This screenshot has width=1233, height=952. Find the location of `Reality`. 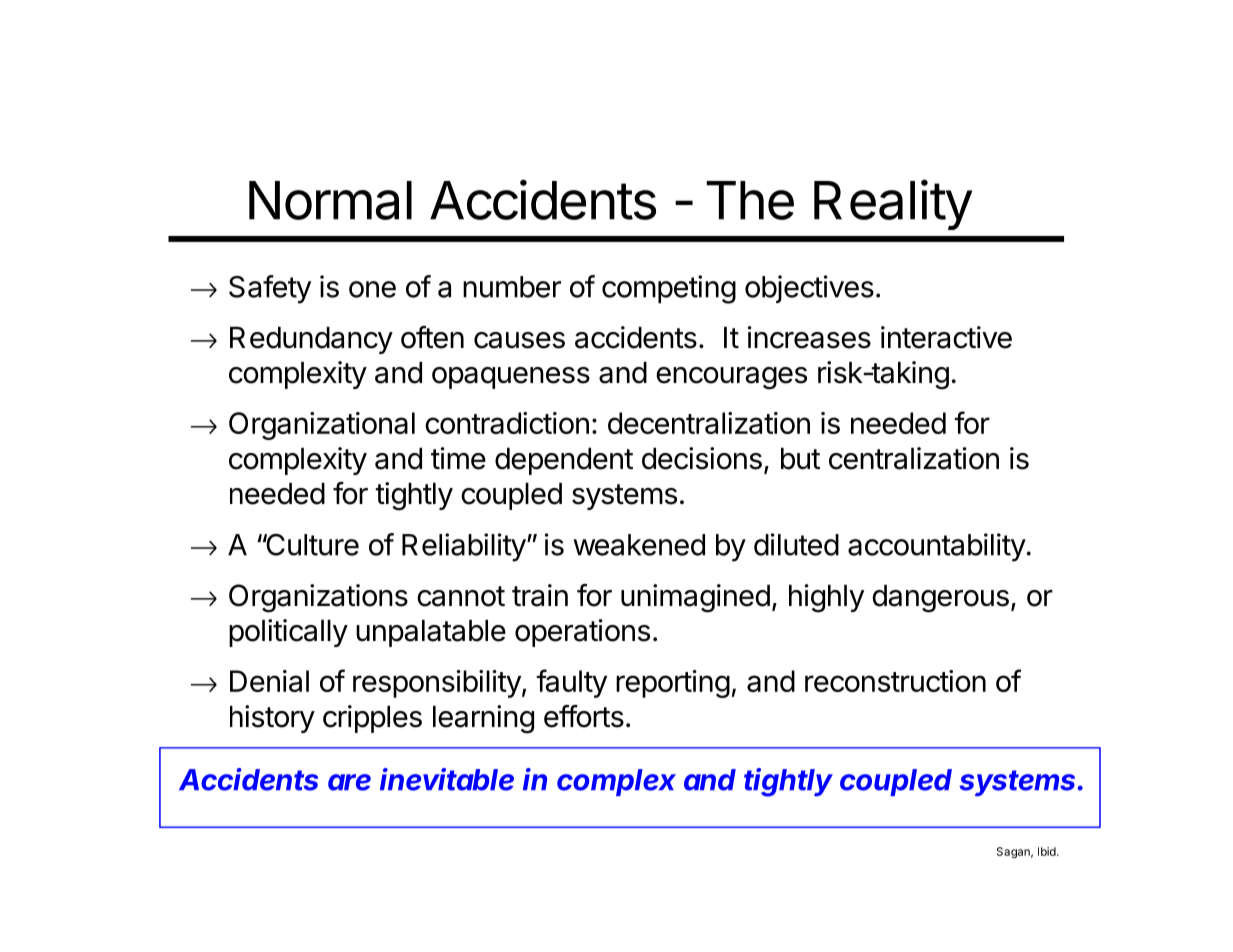

Reality is located at coordinates (893, 204).
